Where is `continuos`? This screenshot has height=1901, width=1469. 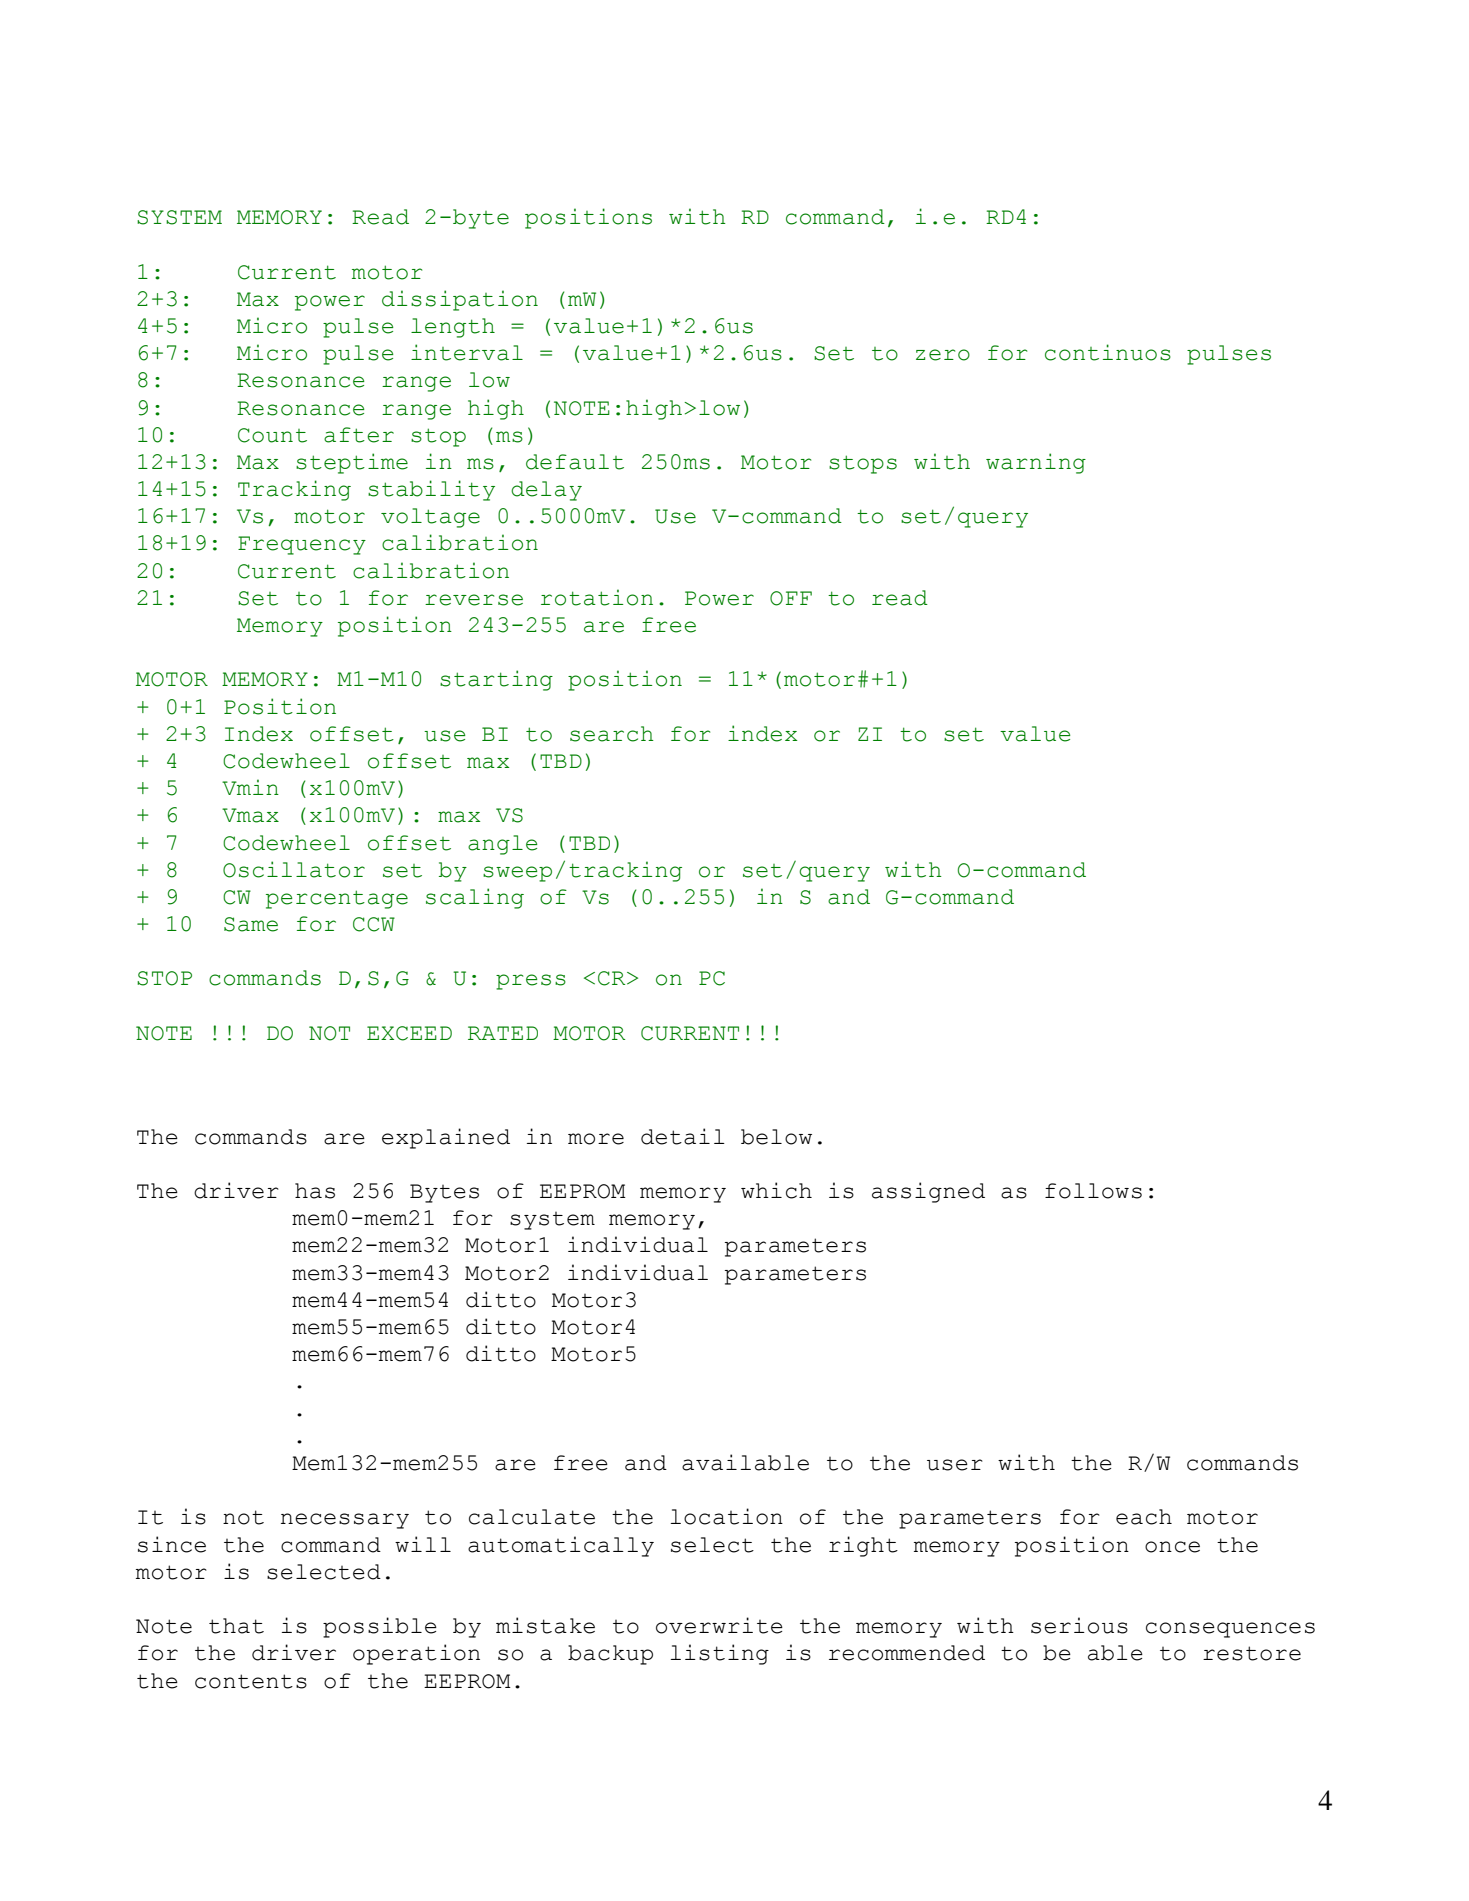
continuos is located at coordinates (1108, 352).
